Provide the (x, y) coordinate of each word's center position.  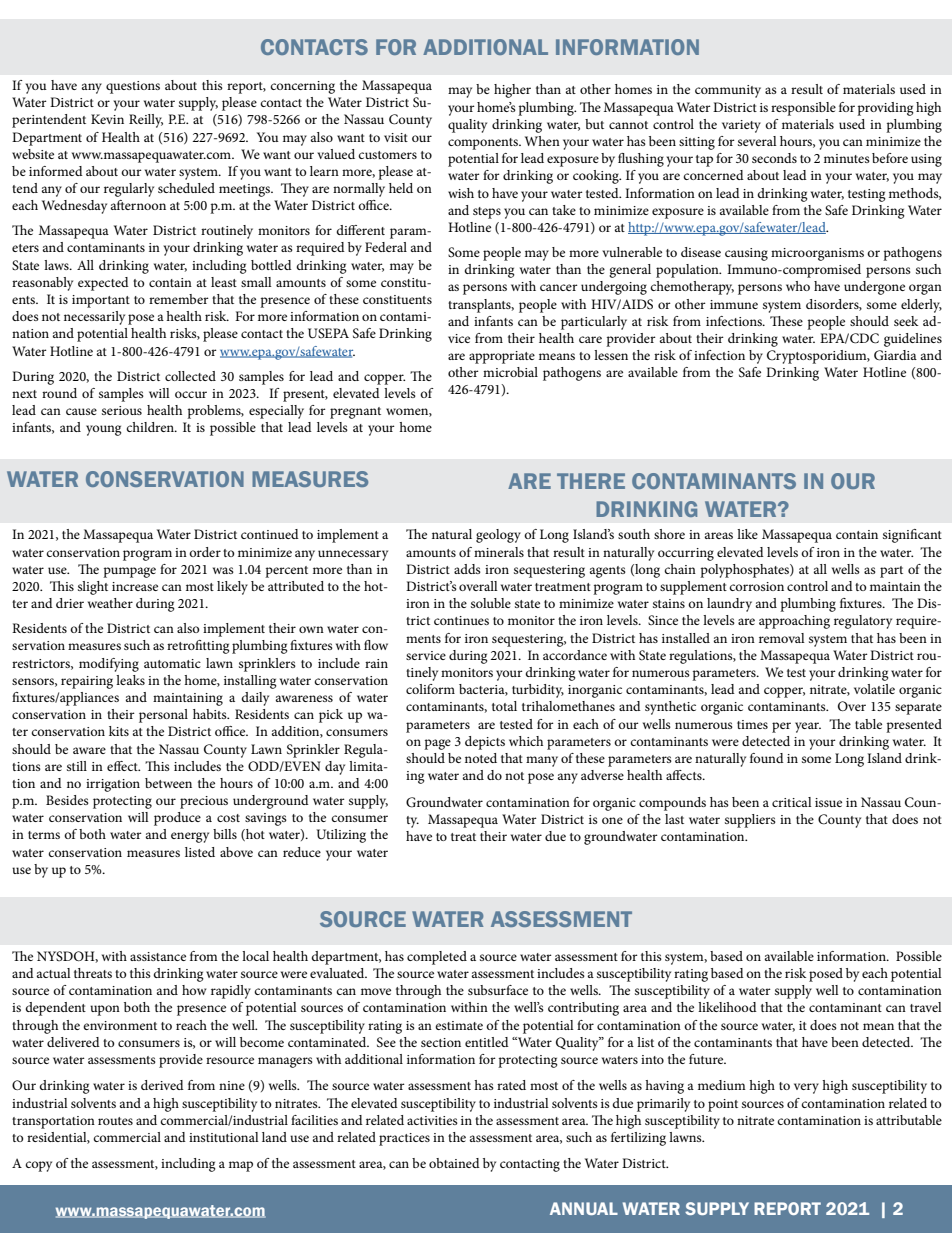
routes (115, 1121)
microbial (510, 372)
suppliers (750, 821)
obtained (454, 1163)
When (542, 141)
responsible (803, 109)
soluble (491, 603)
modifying (109, 665)
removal (782, 638)
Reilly (146, 121)
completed (437, 958)
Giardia (895, 355)
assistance (158, 956)
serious (122, 410)
